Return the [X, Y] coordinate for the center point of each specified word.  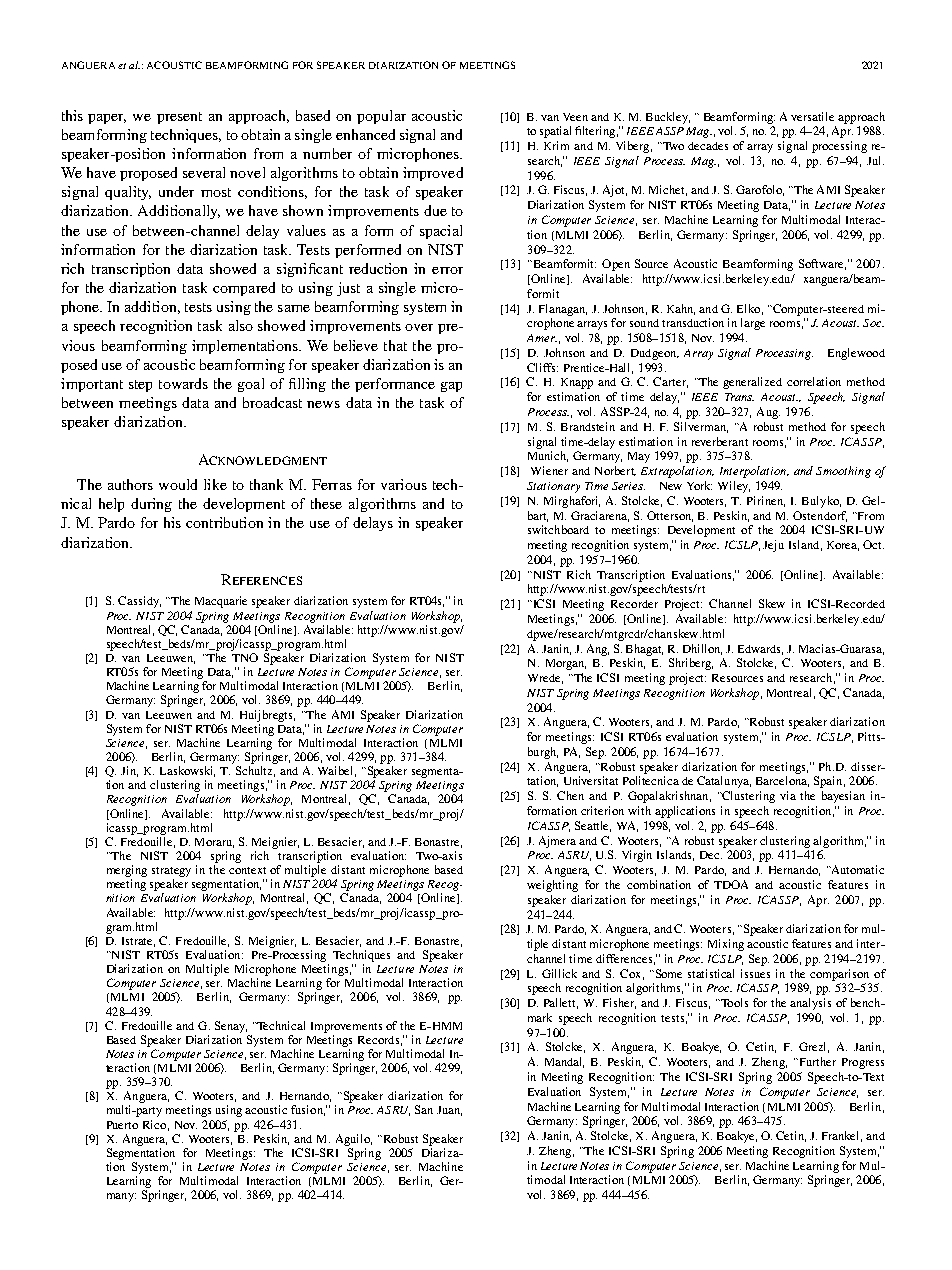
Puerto [122, 1125]
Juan [449, 1111]
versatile [812, 116]
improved [433, 174]
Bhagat [644, 650]
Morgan [566, 664]
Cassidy [139, 602]
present [179, 118]
